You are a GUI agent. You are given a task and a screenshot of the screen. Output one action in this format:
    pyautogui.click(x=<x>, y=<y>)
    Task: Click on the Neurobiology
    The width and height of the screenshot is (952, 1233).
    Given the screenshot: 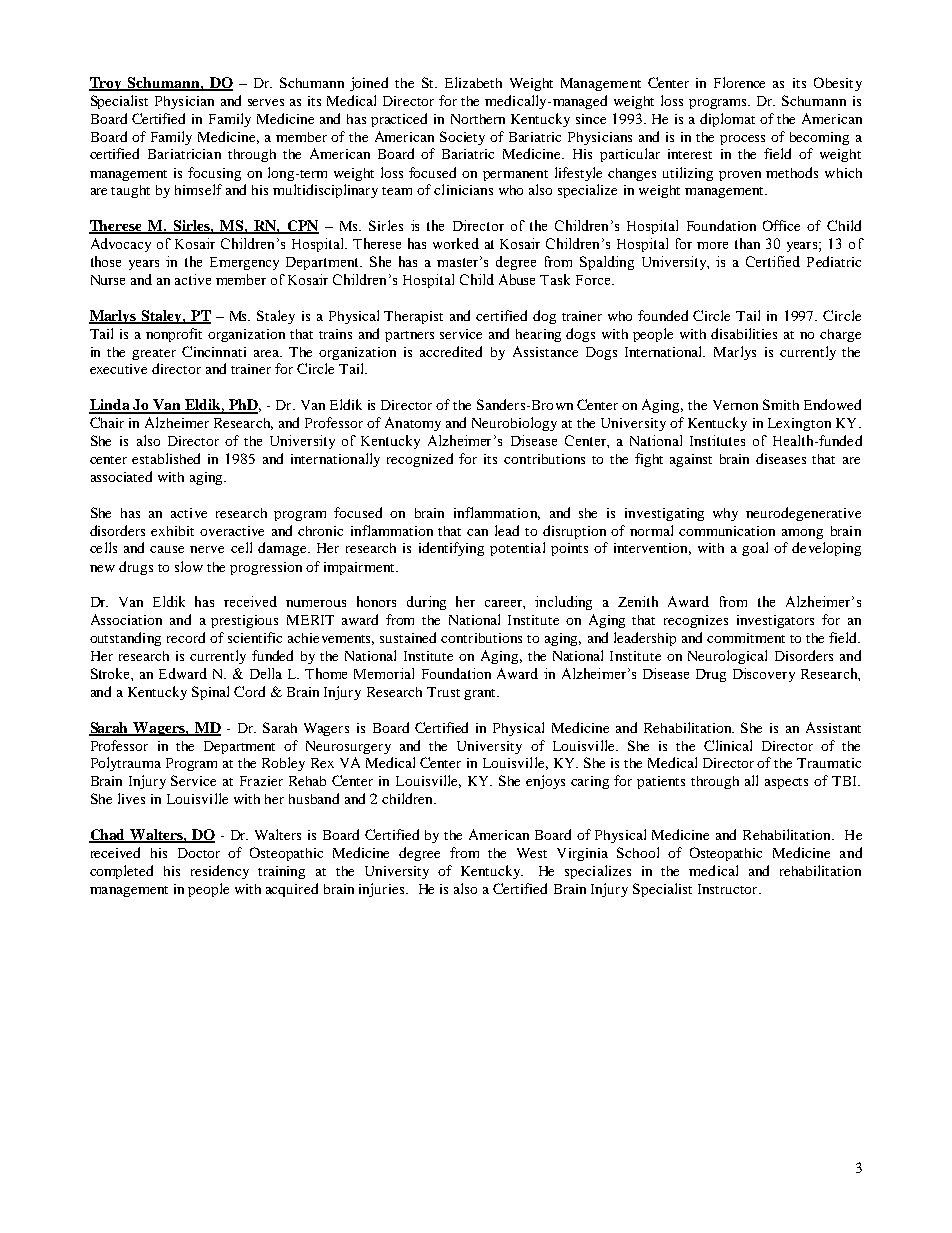 What is the action you would take?
    pyautogui.click(x=514, y=424)
